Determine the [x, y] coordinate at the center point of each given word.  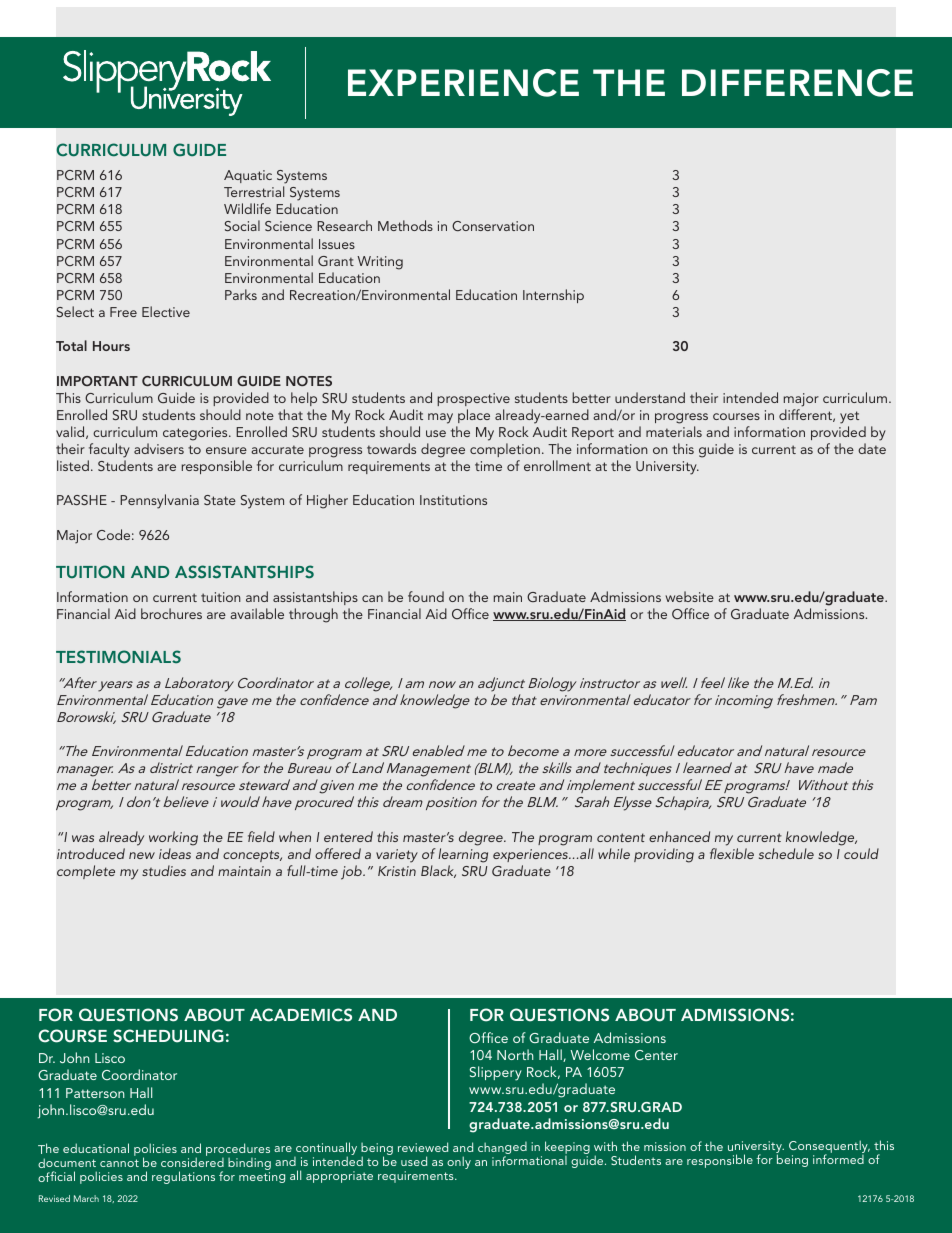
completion [505, 450]
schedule [786, 853]
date [872, 448]
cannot [119, 1163]
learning [463, 855]
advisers [159, 448]
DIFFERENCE [797, 83]
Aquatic [248, 176]
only [459, 1162]
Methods [405, 225]
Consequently [829, 1148]
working [173, 838]
